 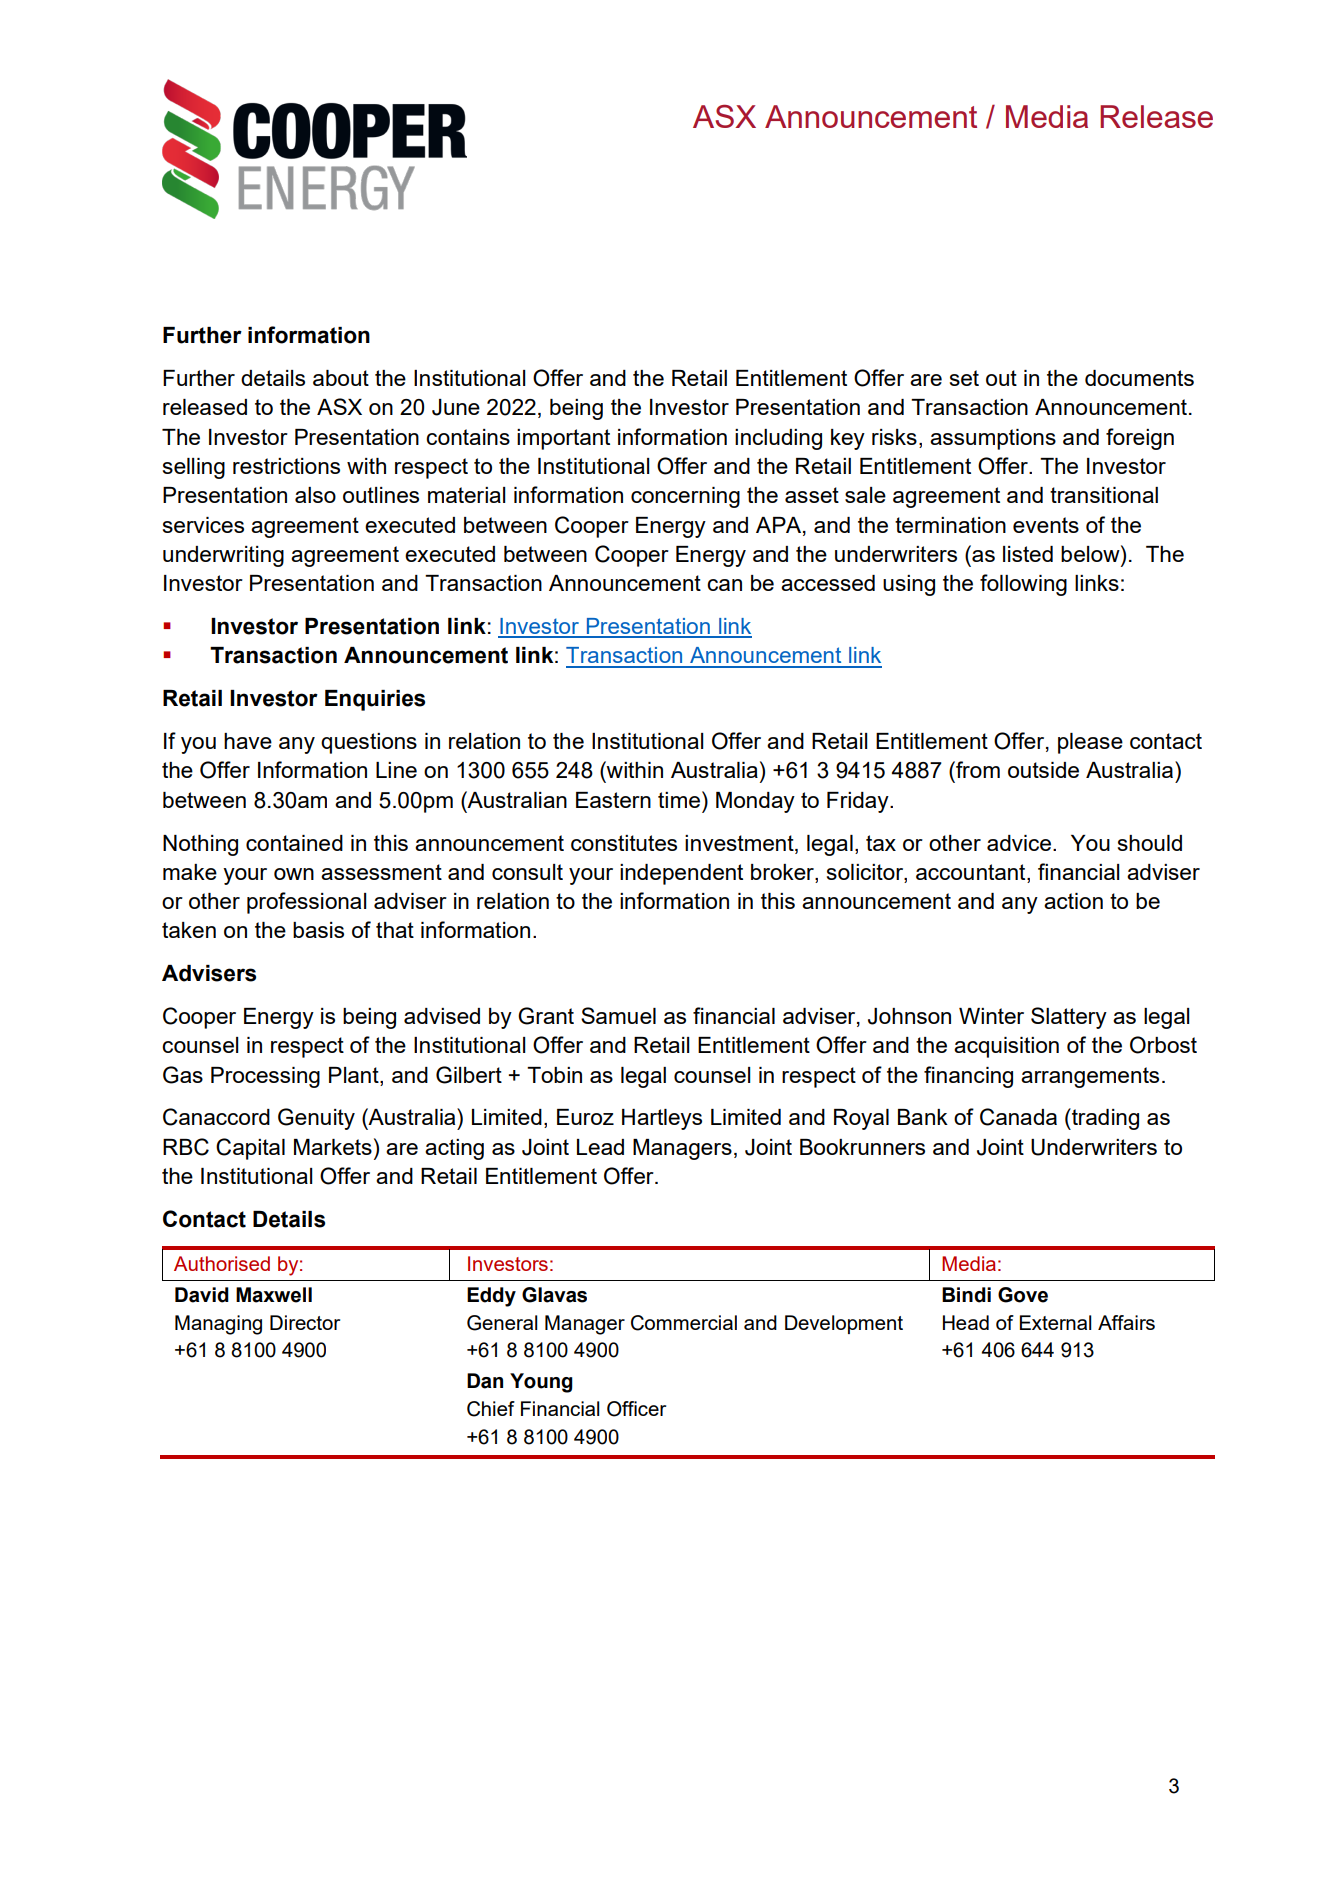 What do you see at coordinates (306, 903) in the screenshot?
I see `professional` at bounding box center [306, 903].
